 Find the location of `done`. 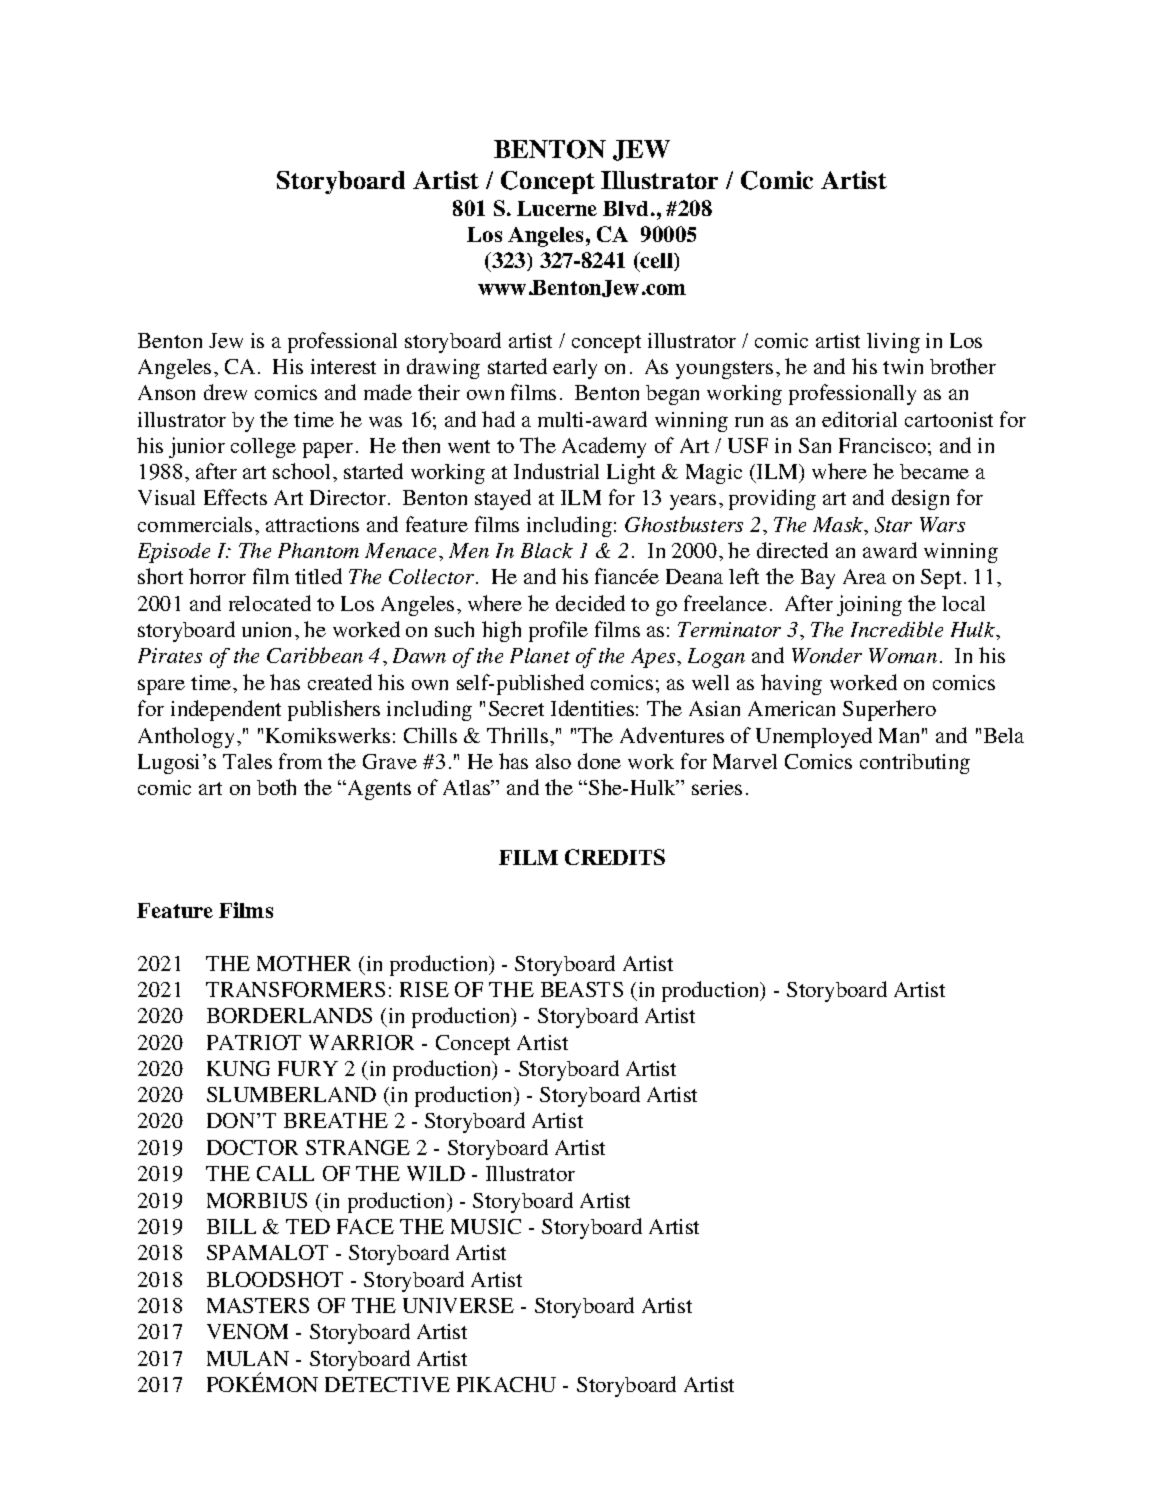

done is located at coordinates (599, 761).
